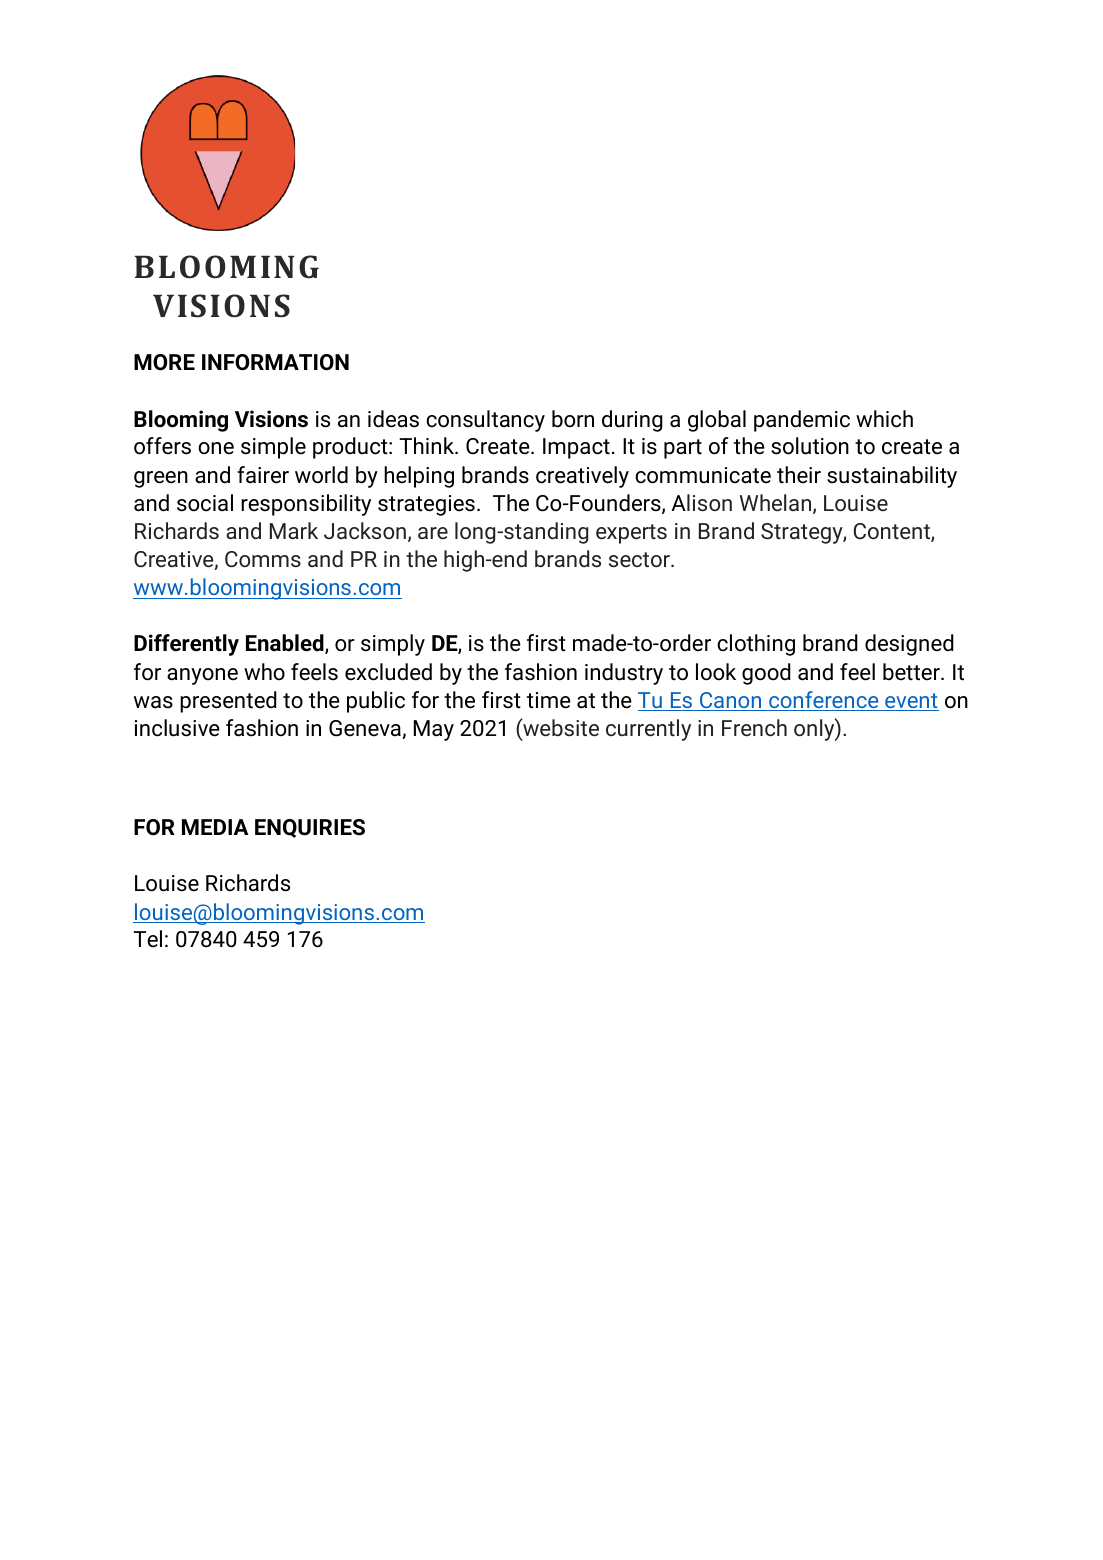  I want to click on Enabled, so click(286, 644).
